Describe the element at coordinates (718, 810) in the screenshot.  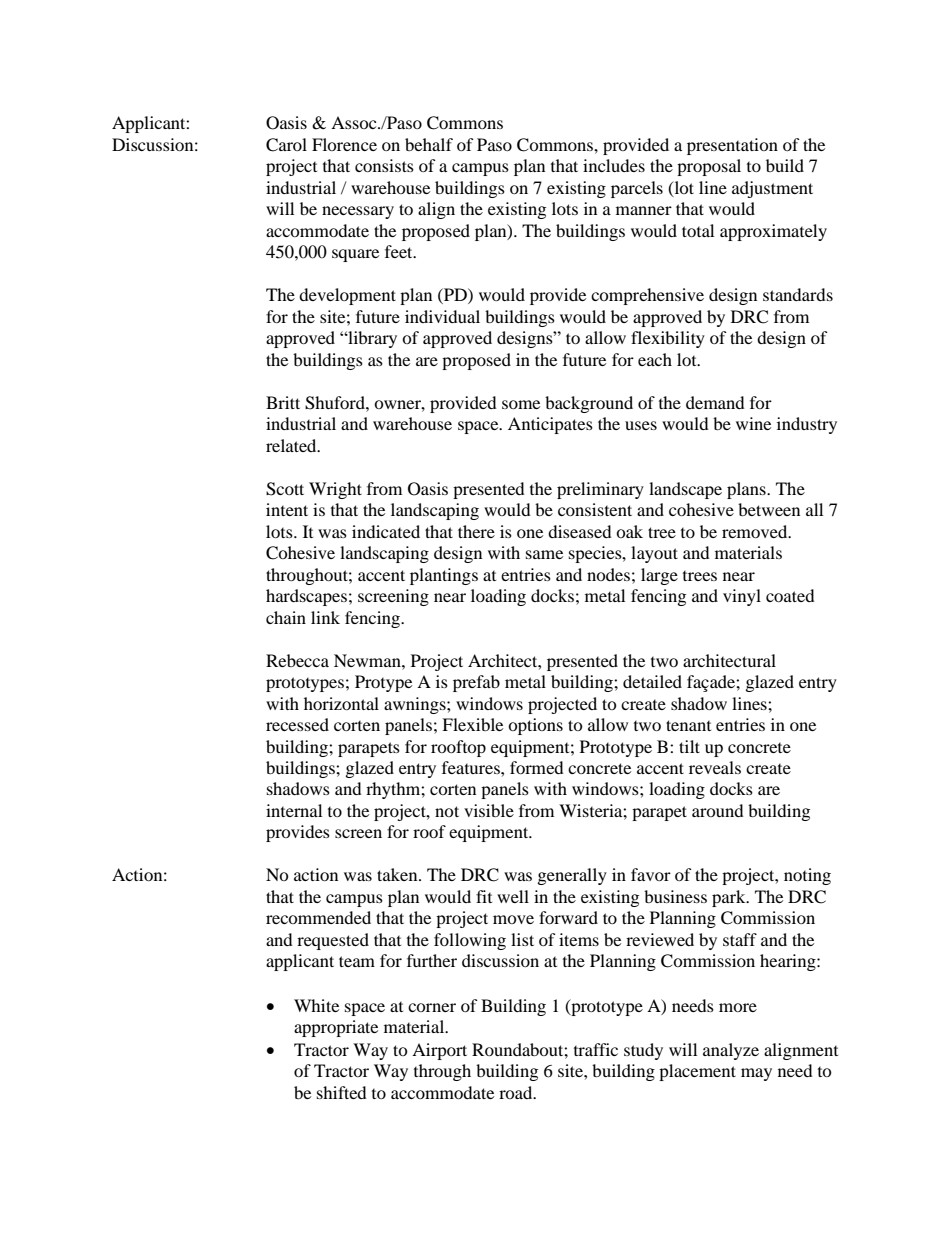
I see `around` at that location.
